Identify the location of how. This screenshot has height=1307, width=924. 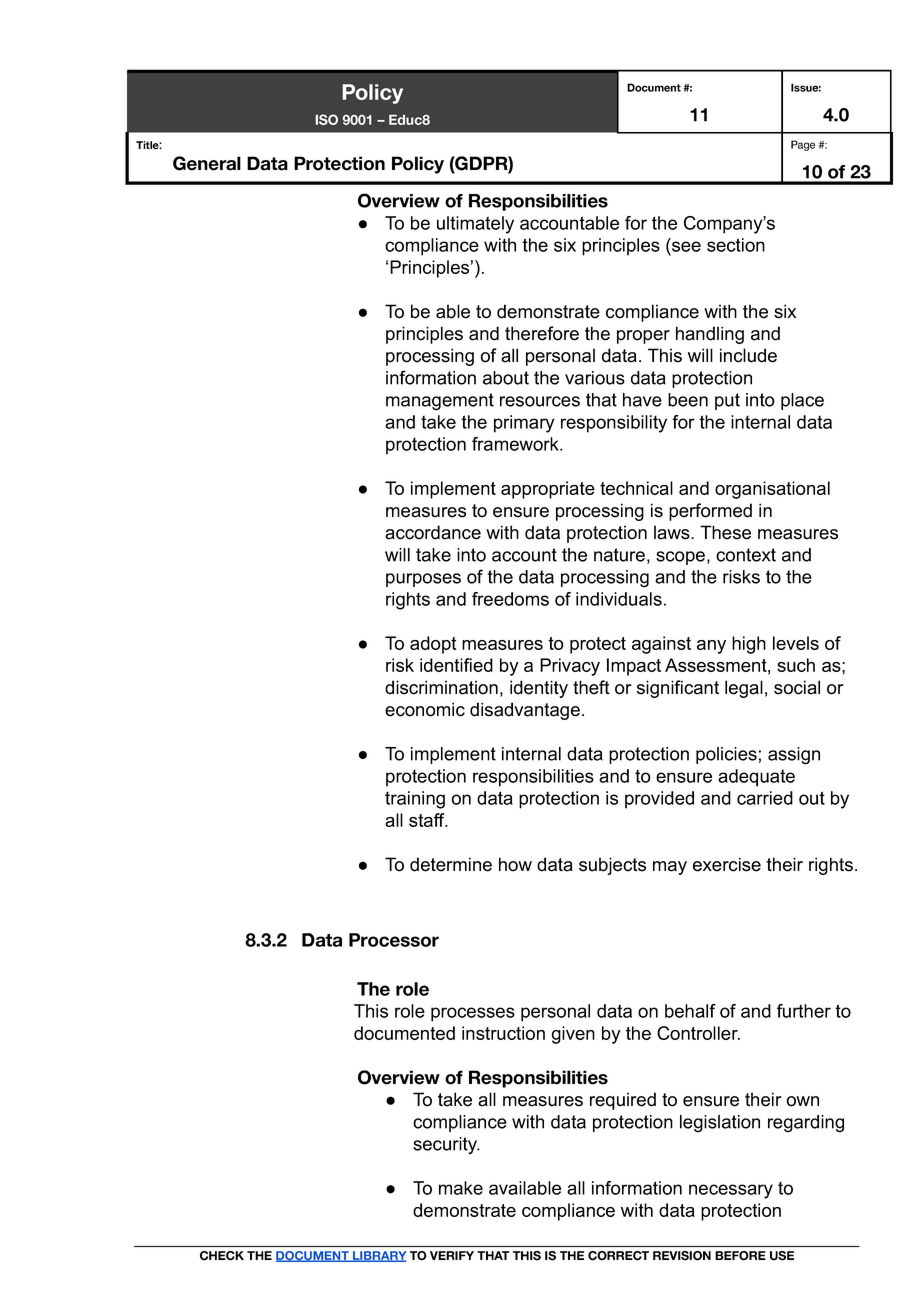
(515, 864).
